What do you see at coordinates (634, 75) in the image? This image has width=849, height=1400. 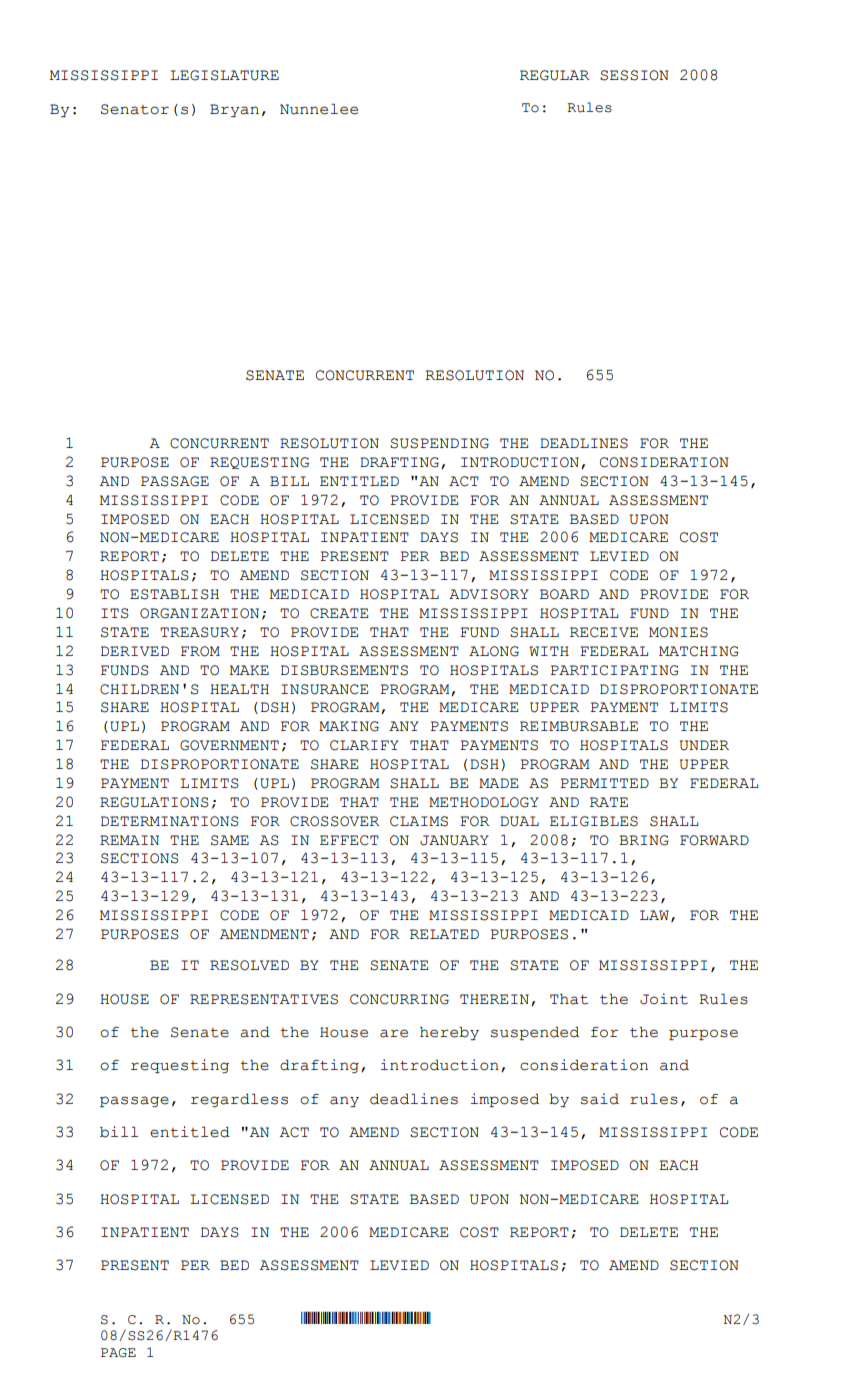 I see `SESSION` at bounding box center [634, 75].
